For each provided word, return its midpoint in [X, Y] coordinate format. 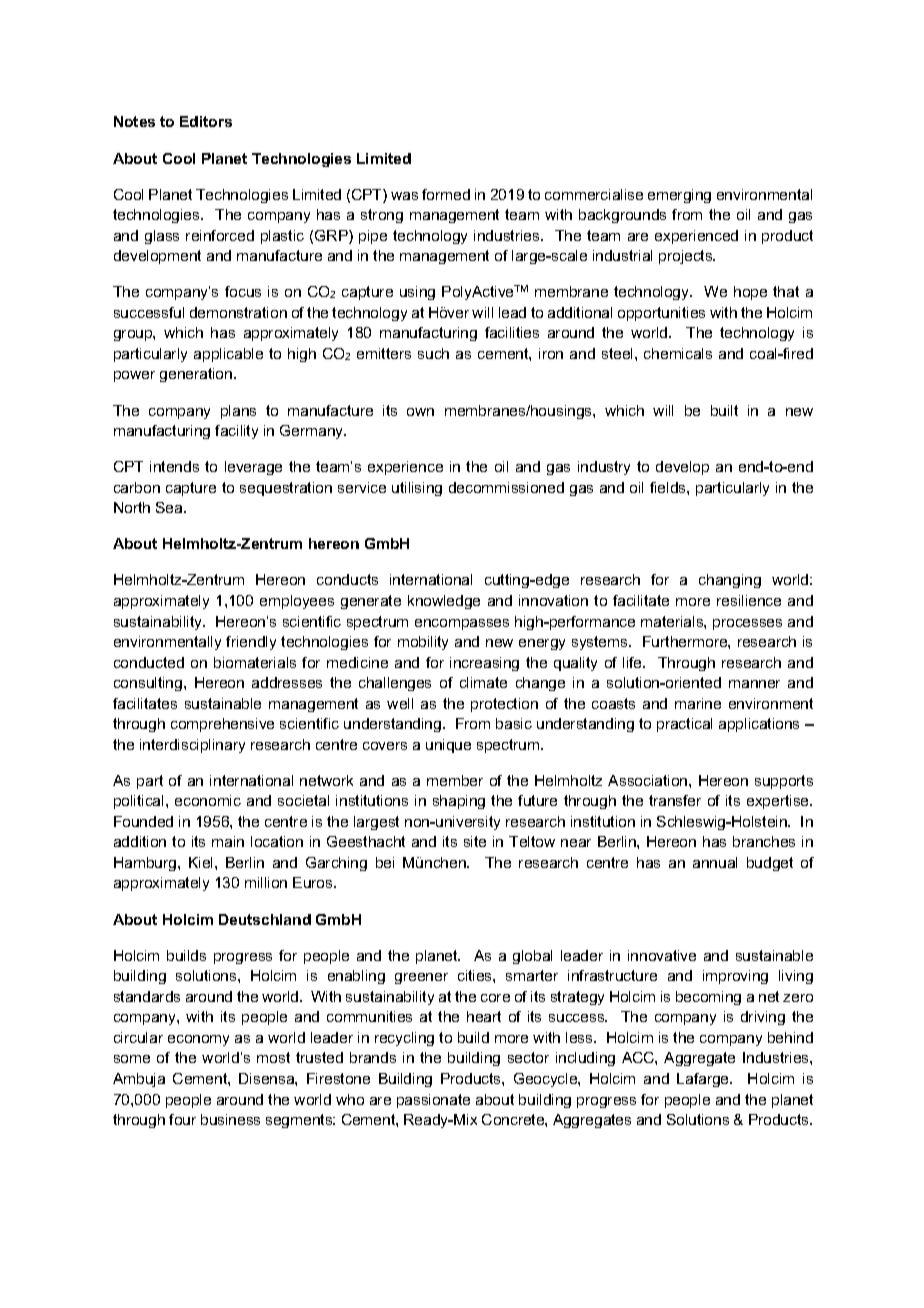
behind [790, 1037]
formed [446, 194]
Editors [206, 121]
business [230, 1119]
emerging [679, 196]
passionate [433, 1101]
